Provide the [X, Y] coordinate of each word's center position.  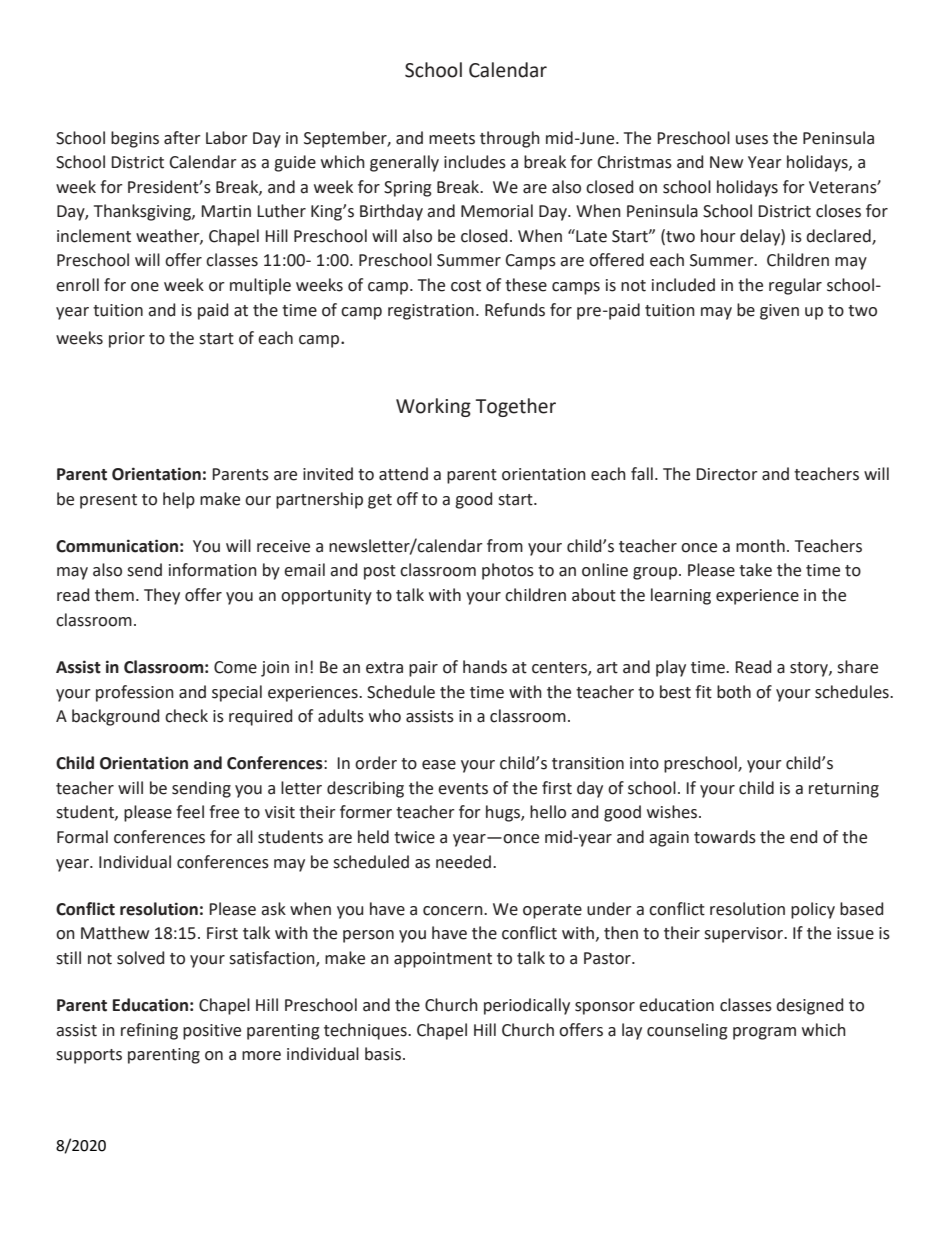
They [162, 596]
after [182, 138]
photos [508, 571]
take [755, 570]
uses [752, 140]
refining [149, 1031]
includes [475, 162]
